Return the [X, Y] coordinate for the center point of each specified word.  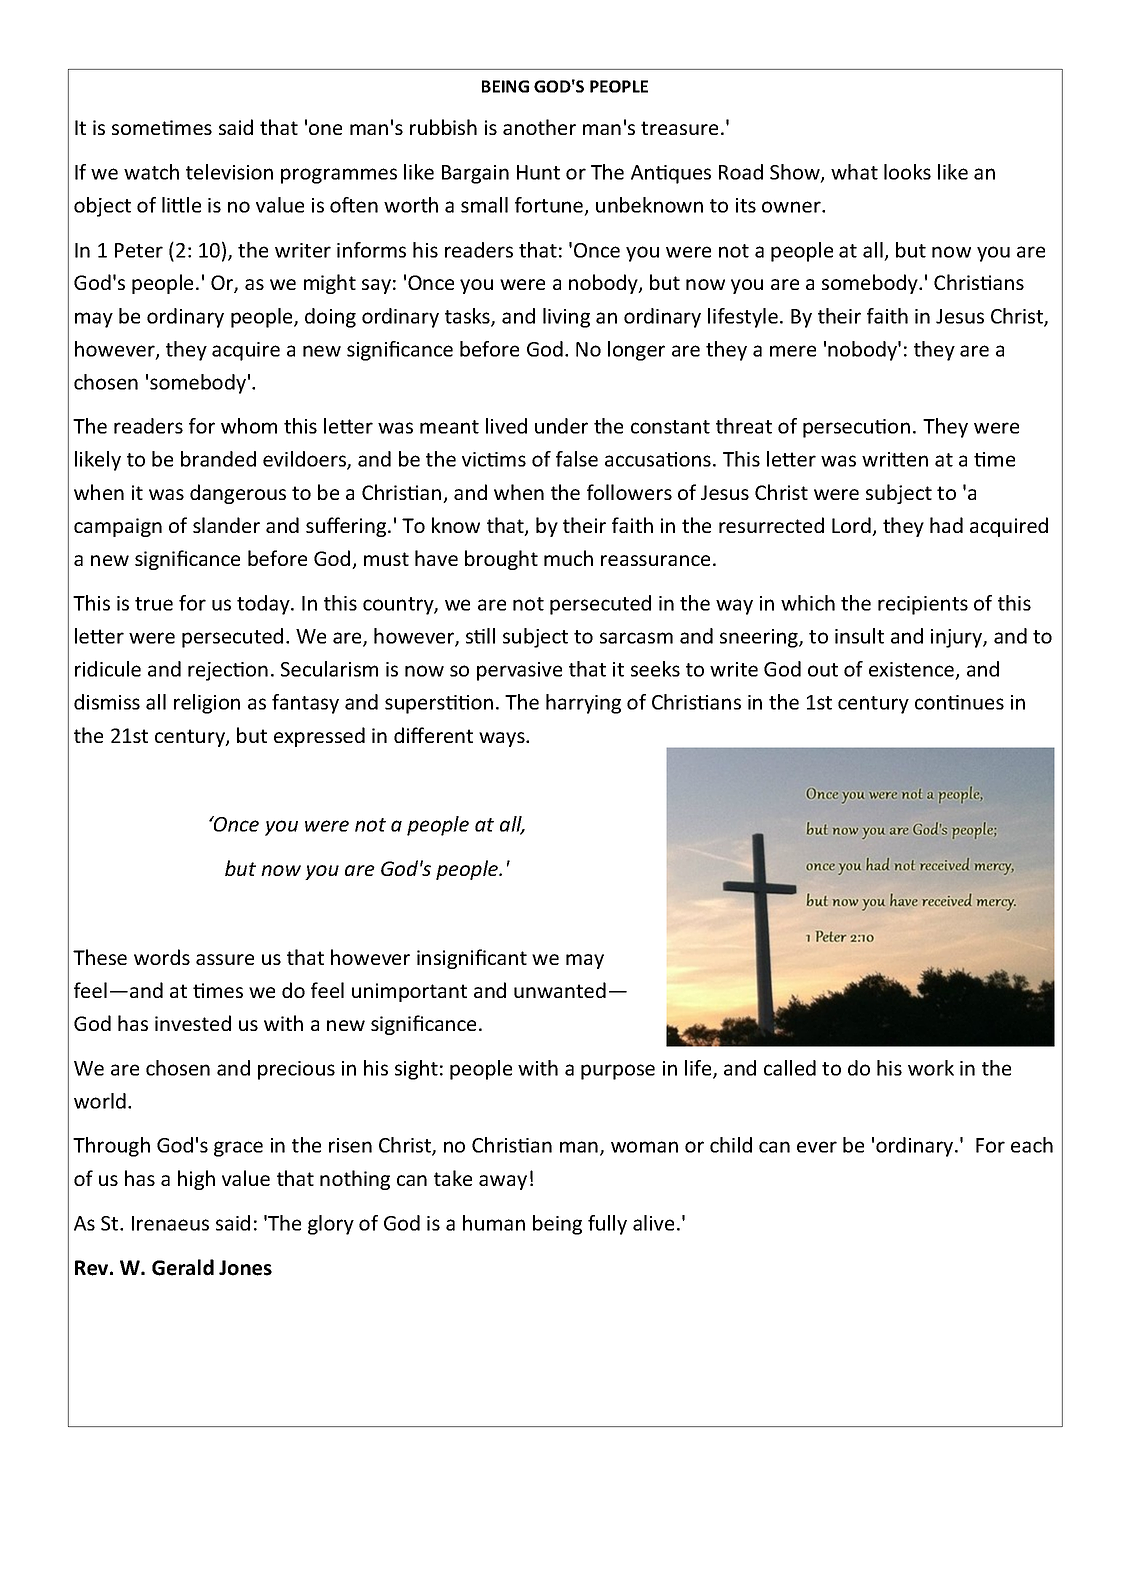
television [229, 172]
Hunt [538, 172]
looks [907, 172]
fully [607, 1225]
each [1032, 1145]
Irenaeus [170, 1223]
